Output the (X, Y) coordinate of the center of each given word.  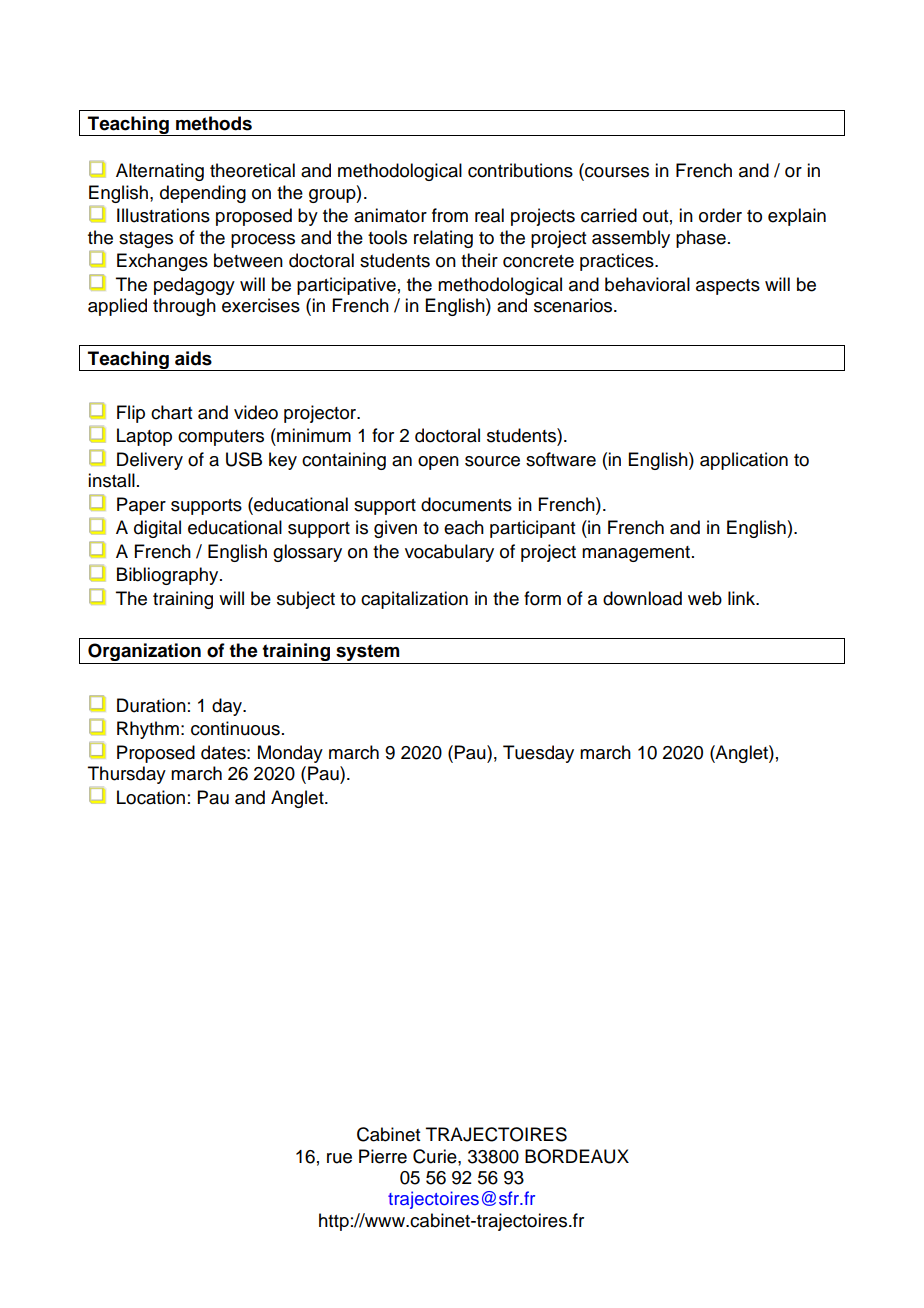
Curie (436, 1156)
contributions (520, 170)
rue (339, 1158)
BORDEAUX (577, 1156)
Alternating (160, 172)
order (720, 215)
